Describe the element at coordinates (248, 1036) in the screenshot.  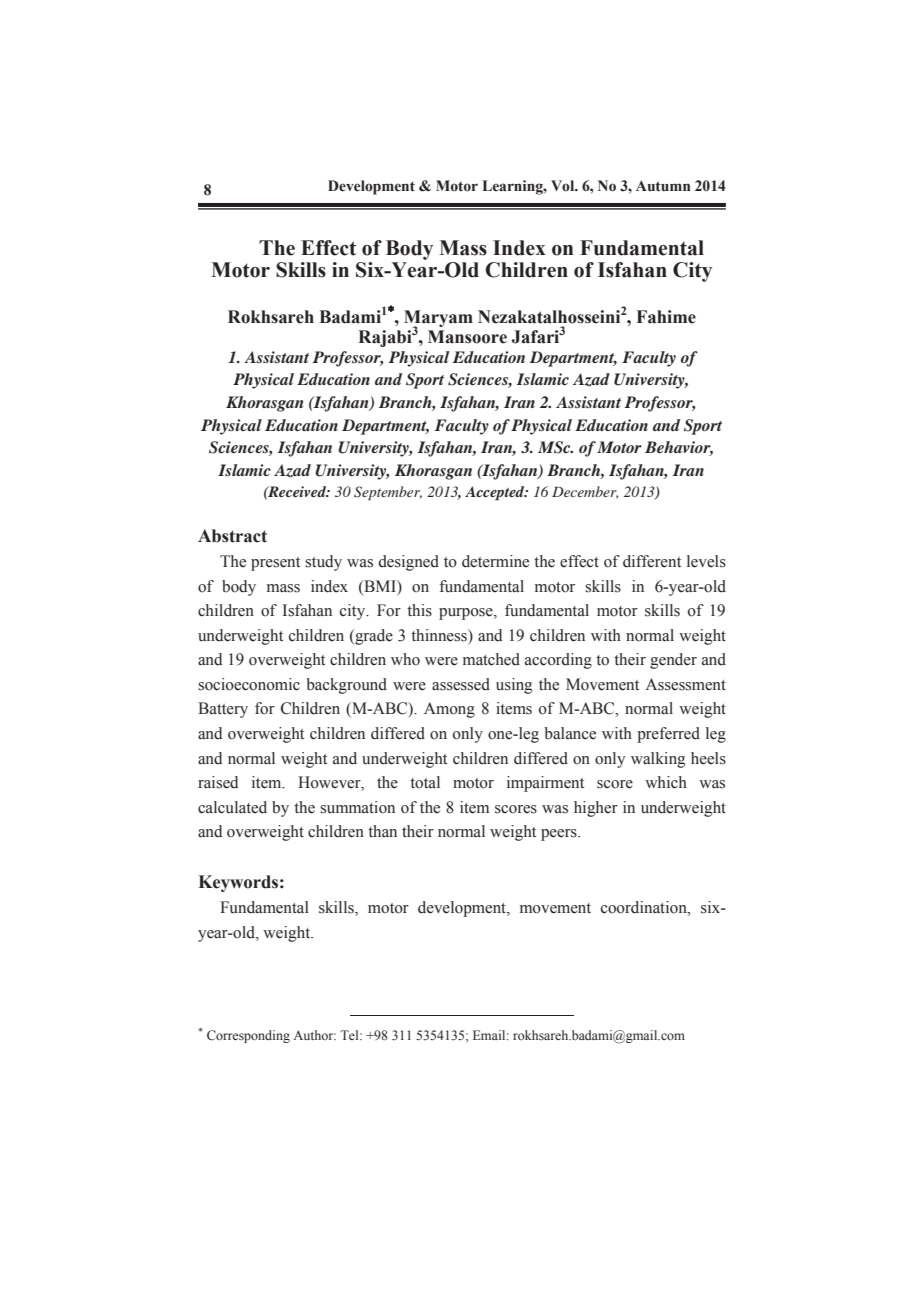
I see `Corresponding` at that location.
